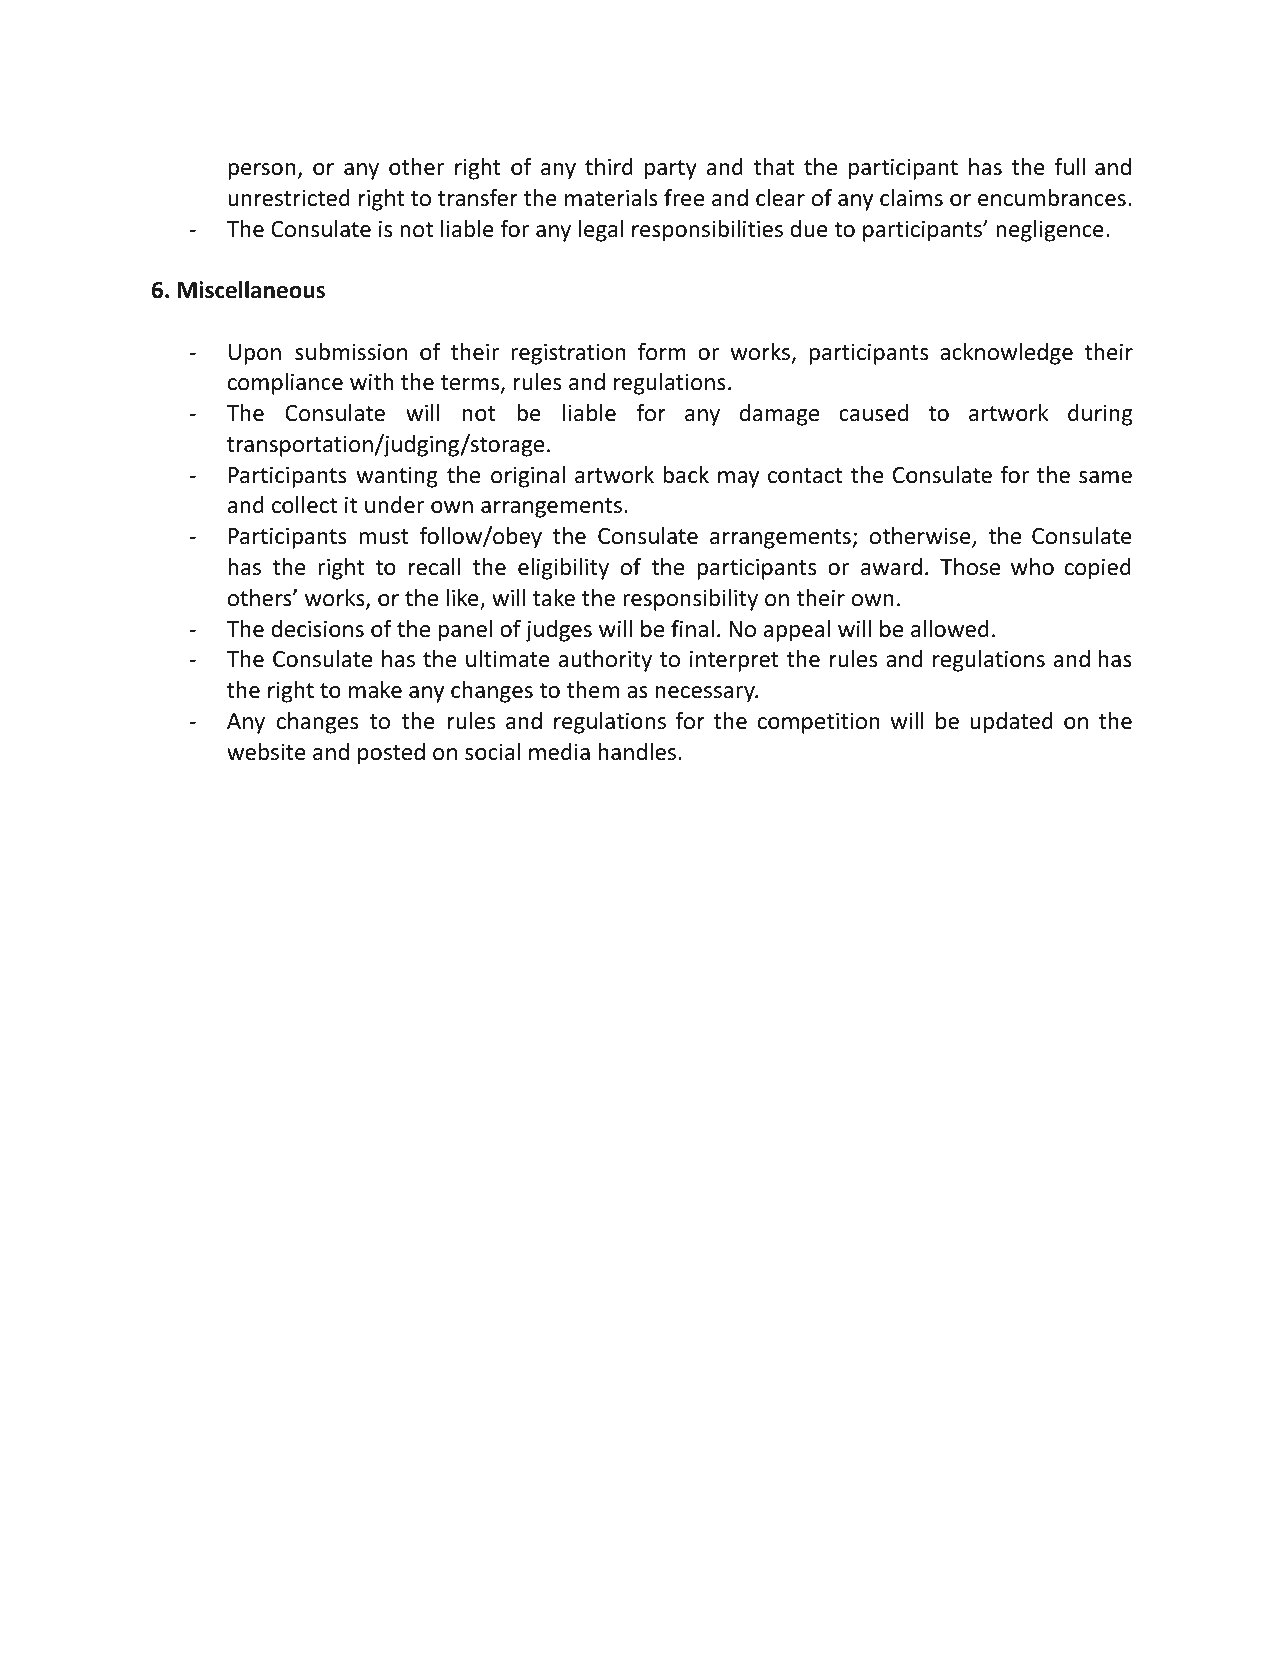  What do you see at coordinates (671, 170) in the image?
I see `party` at bounding box center [671, 170].
